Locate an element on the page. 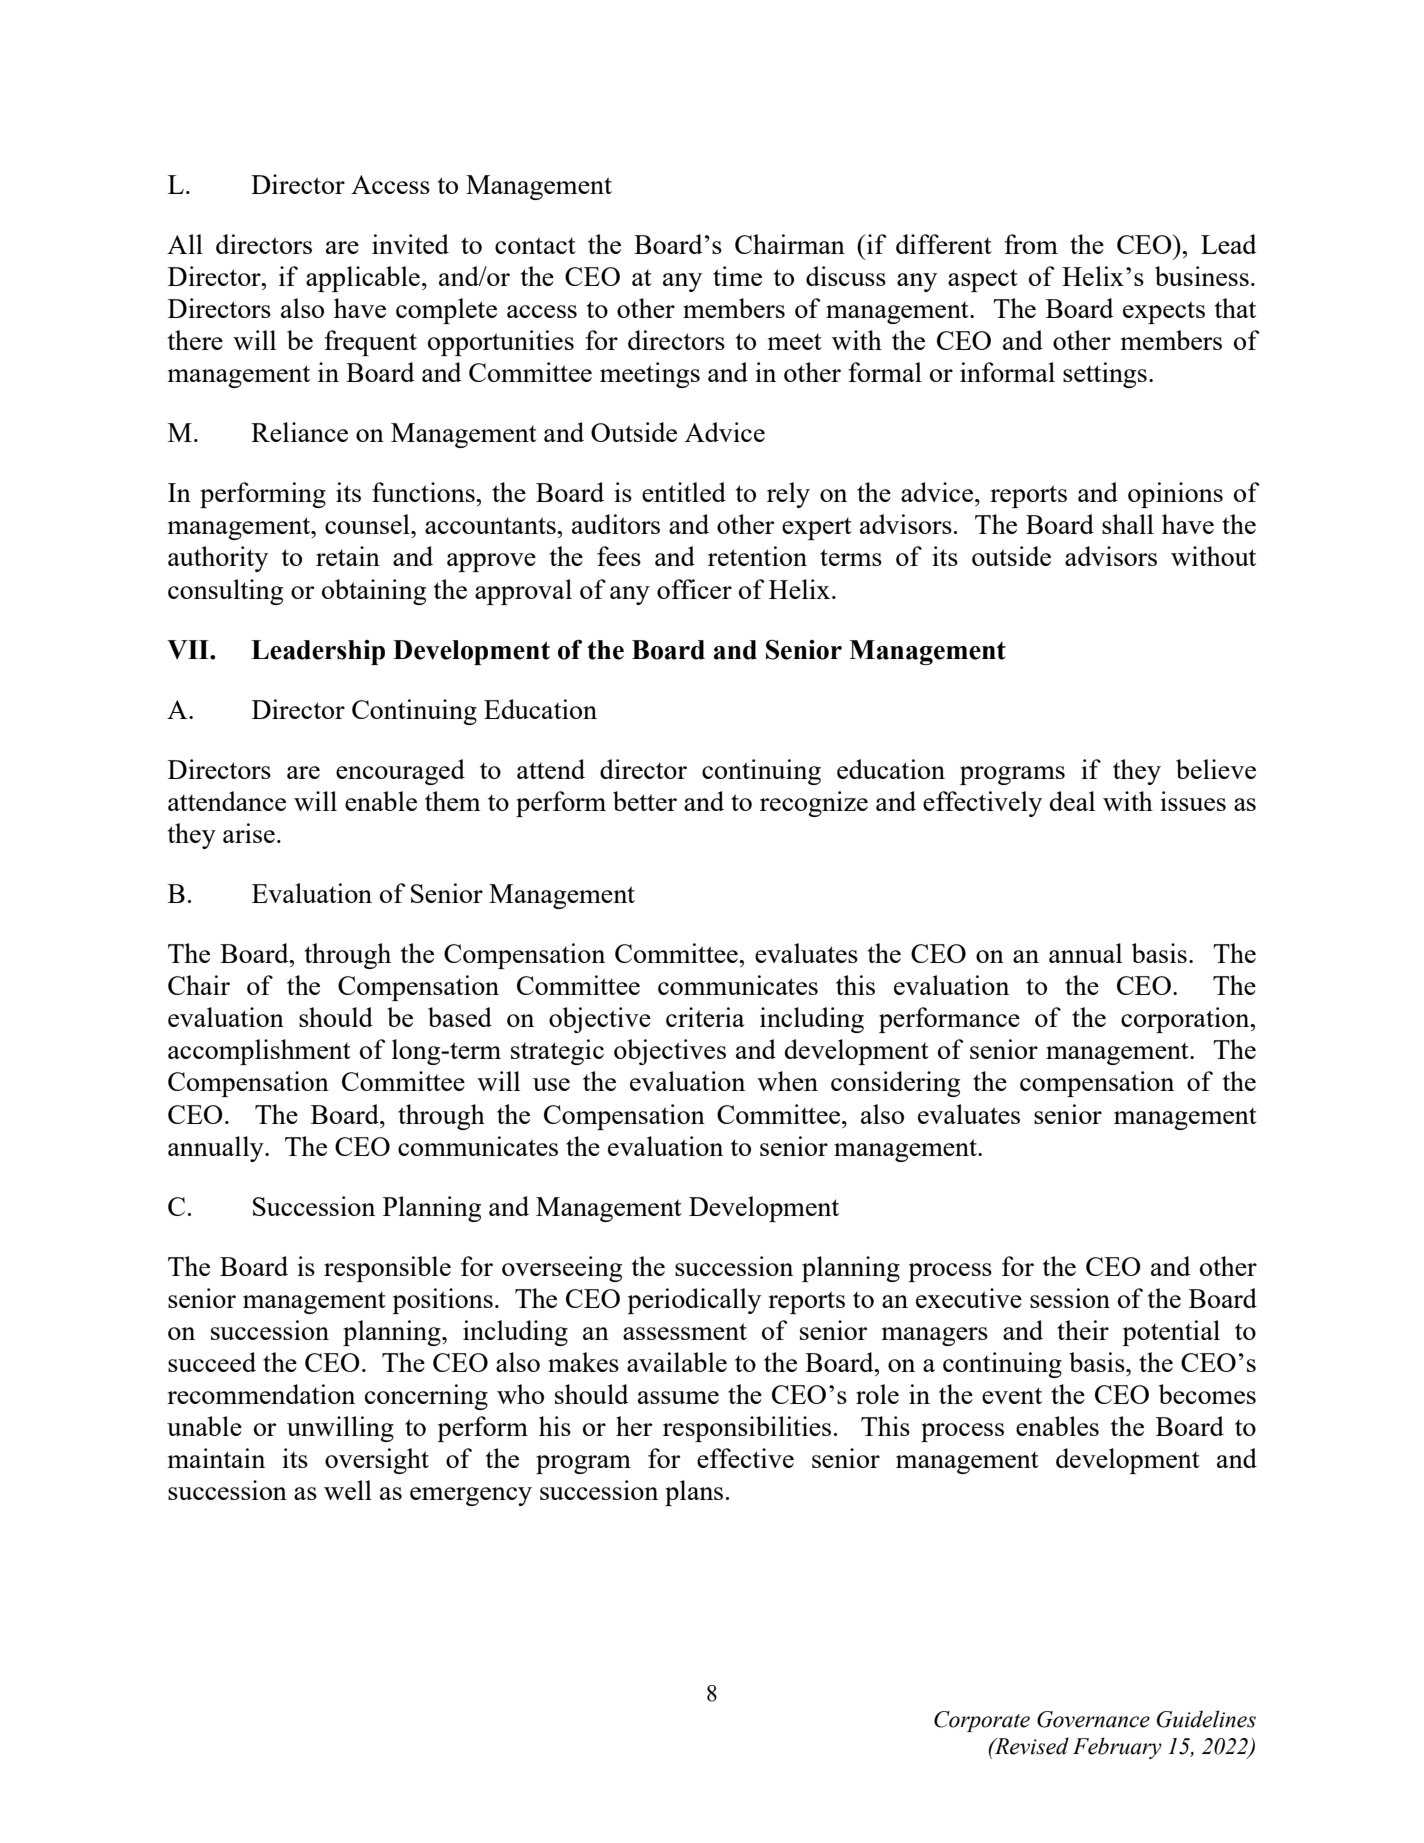 The image size is (1424, 1843). Corporate is located at coordinates (982, 1721).
